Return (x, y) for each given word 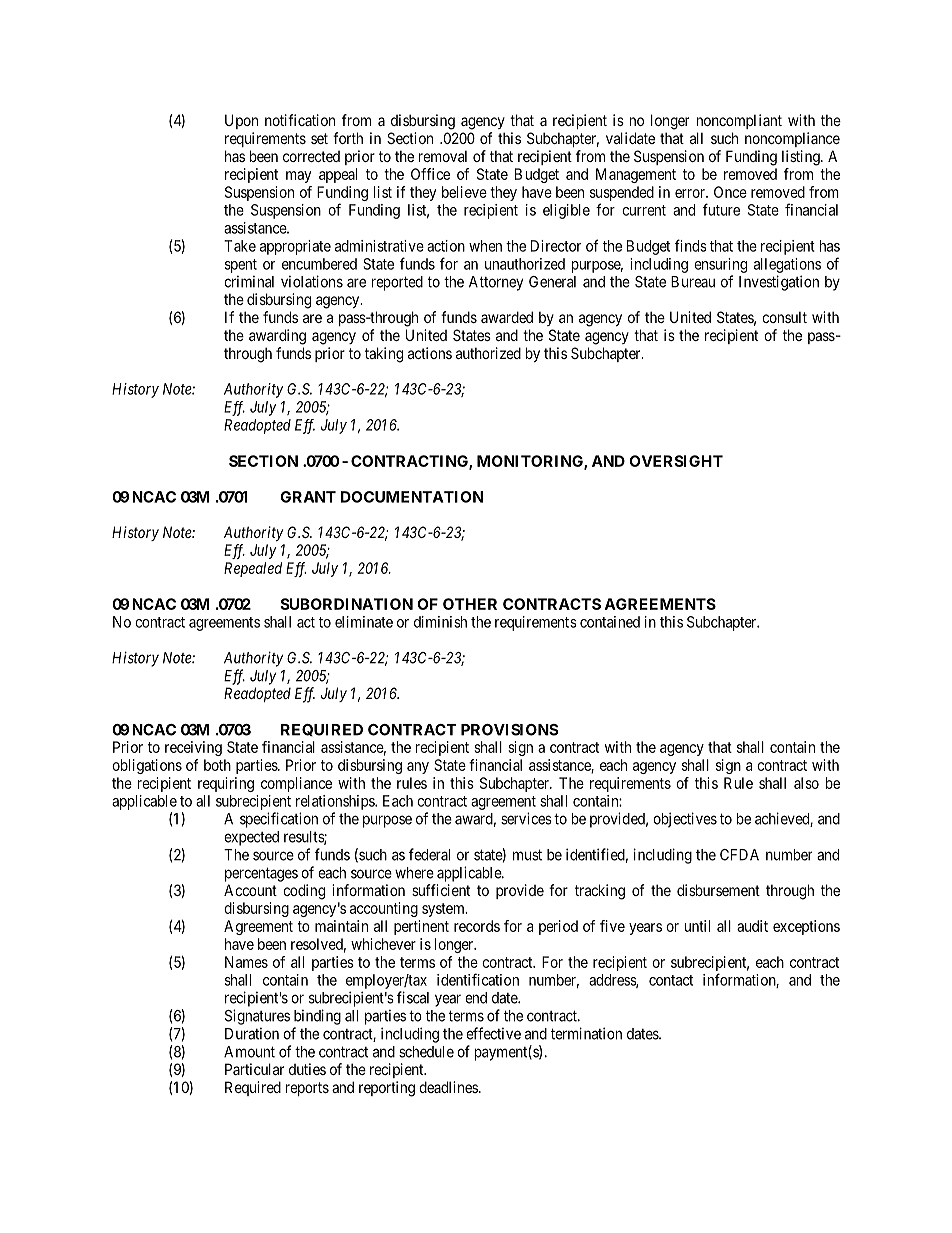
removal (443, 156)
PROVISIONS (509, 730)
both (217, 765)
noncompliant (739, 121)
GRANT (308, 497)
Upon (241, 121)
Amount (249, 1052)
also (806, 783)
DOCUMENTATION (412, 497)
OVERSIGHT (676, 461)
